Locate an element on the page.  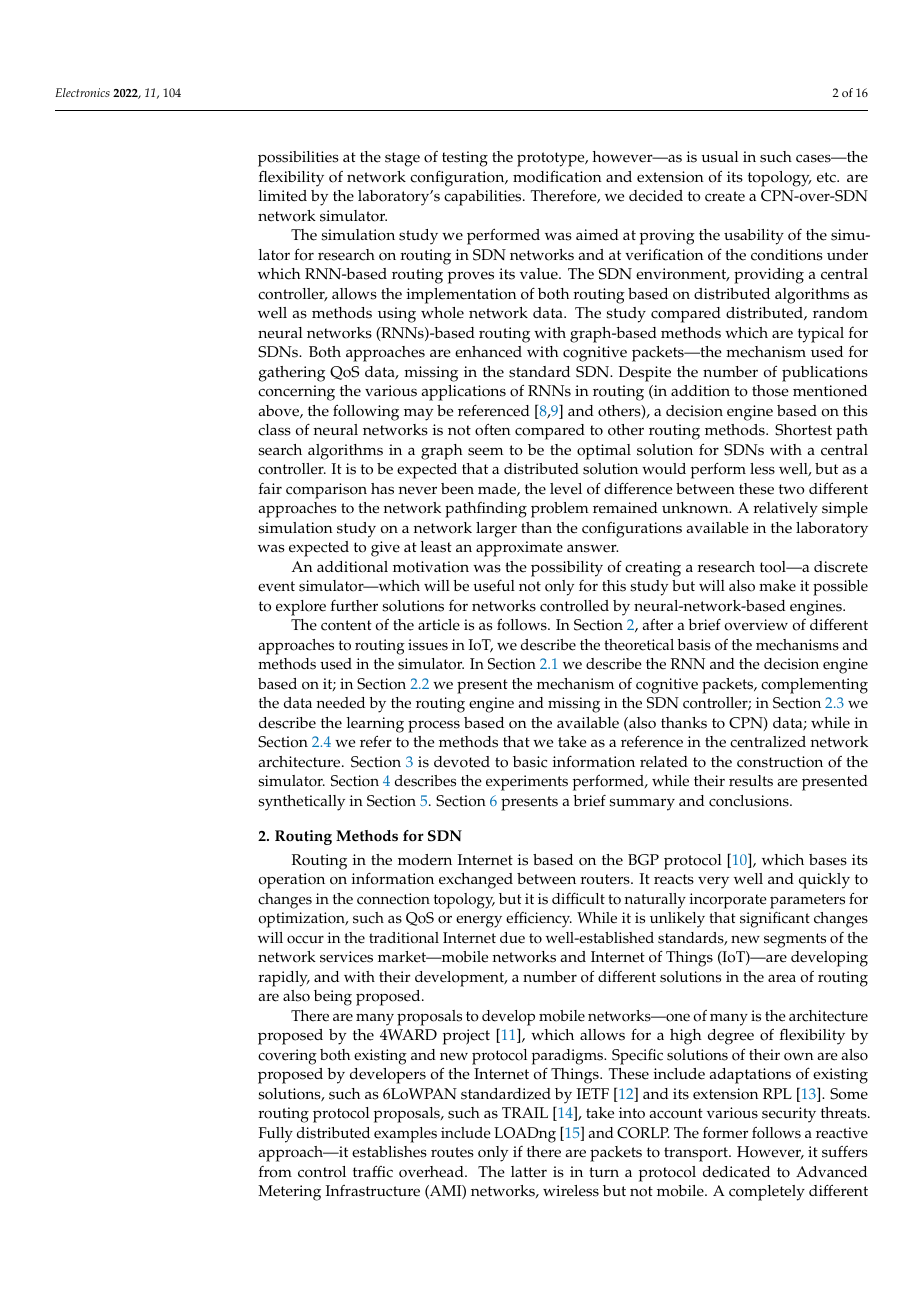
Electronics is located at coordinates (82, 92).
